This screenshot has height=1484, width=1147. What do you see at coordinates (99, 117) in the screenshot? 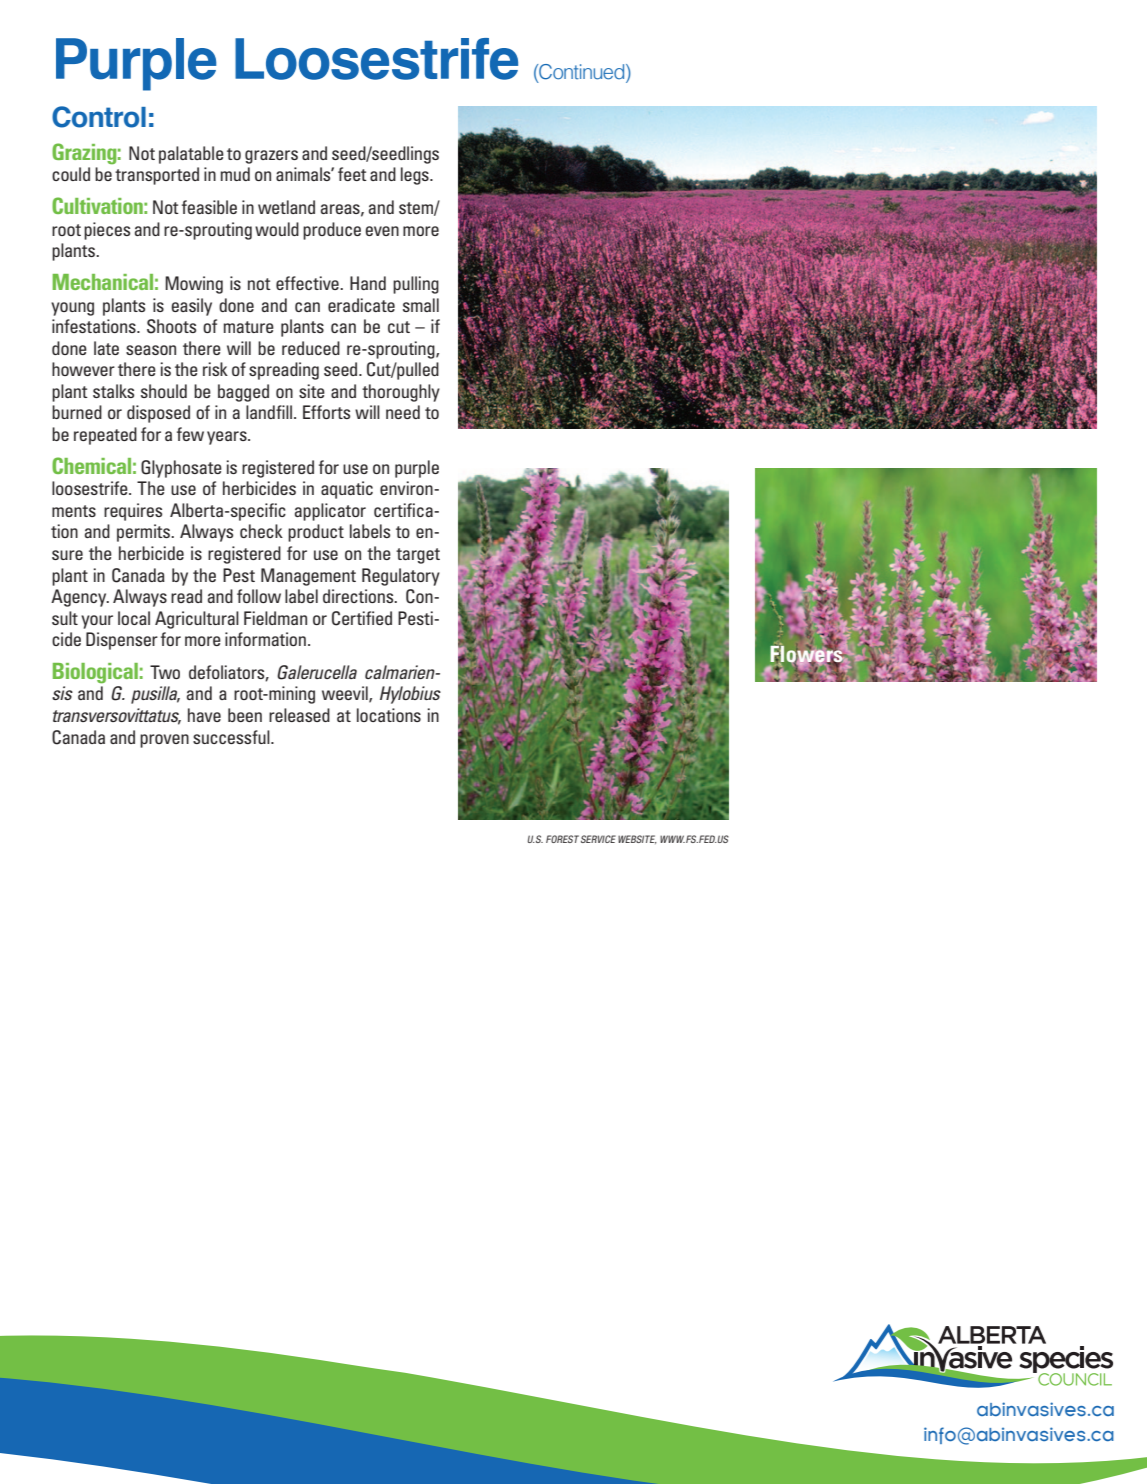
I see `Control` at bounding box center [99, 117].
